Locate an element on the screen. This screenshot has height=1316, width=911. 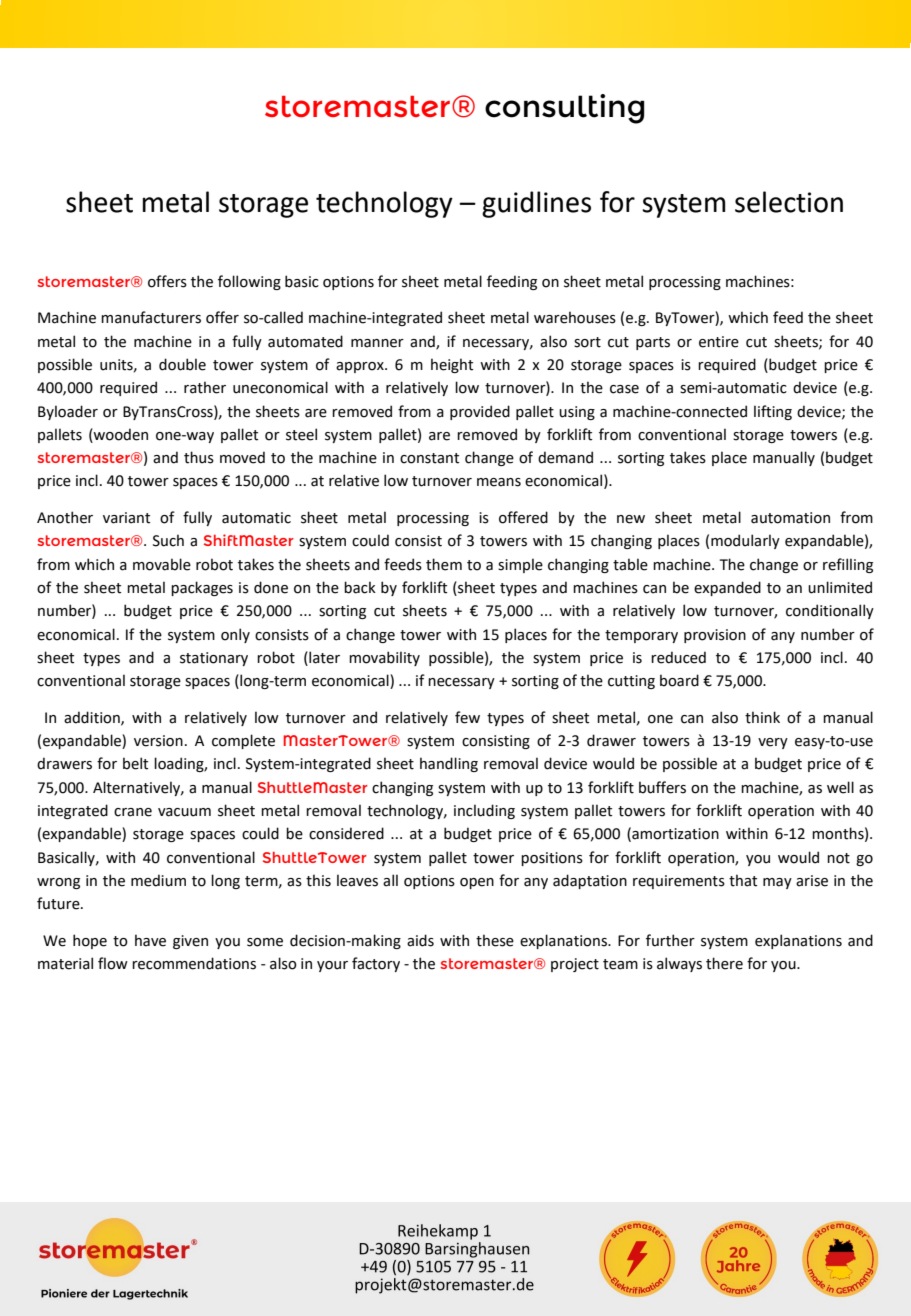
have is located at coordinates (150, 940).
